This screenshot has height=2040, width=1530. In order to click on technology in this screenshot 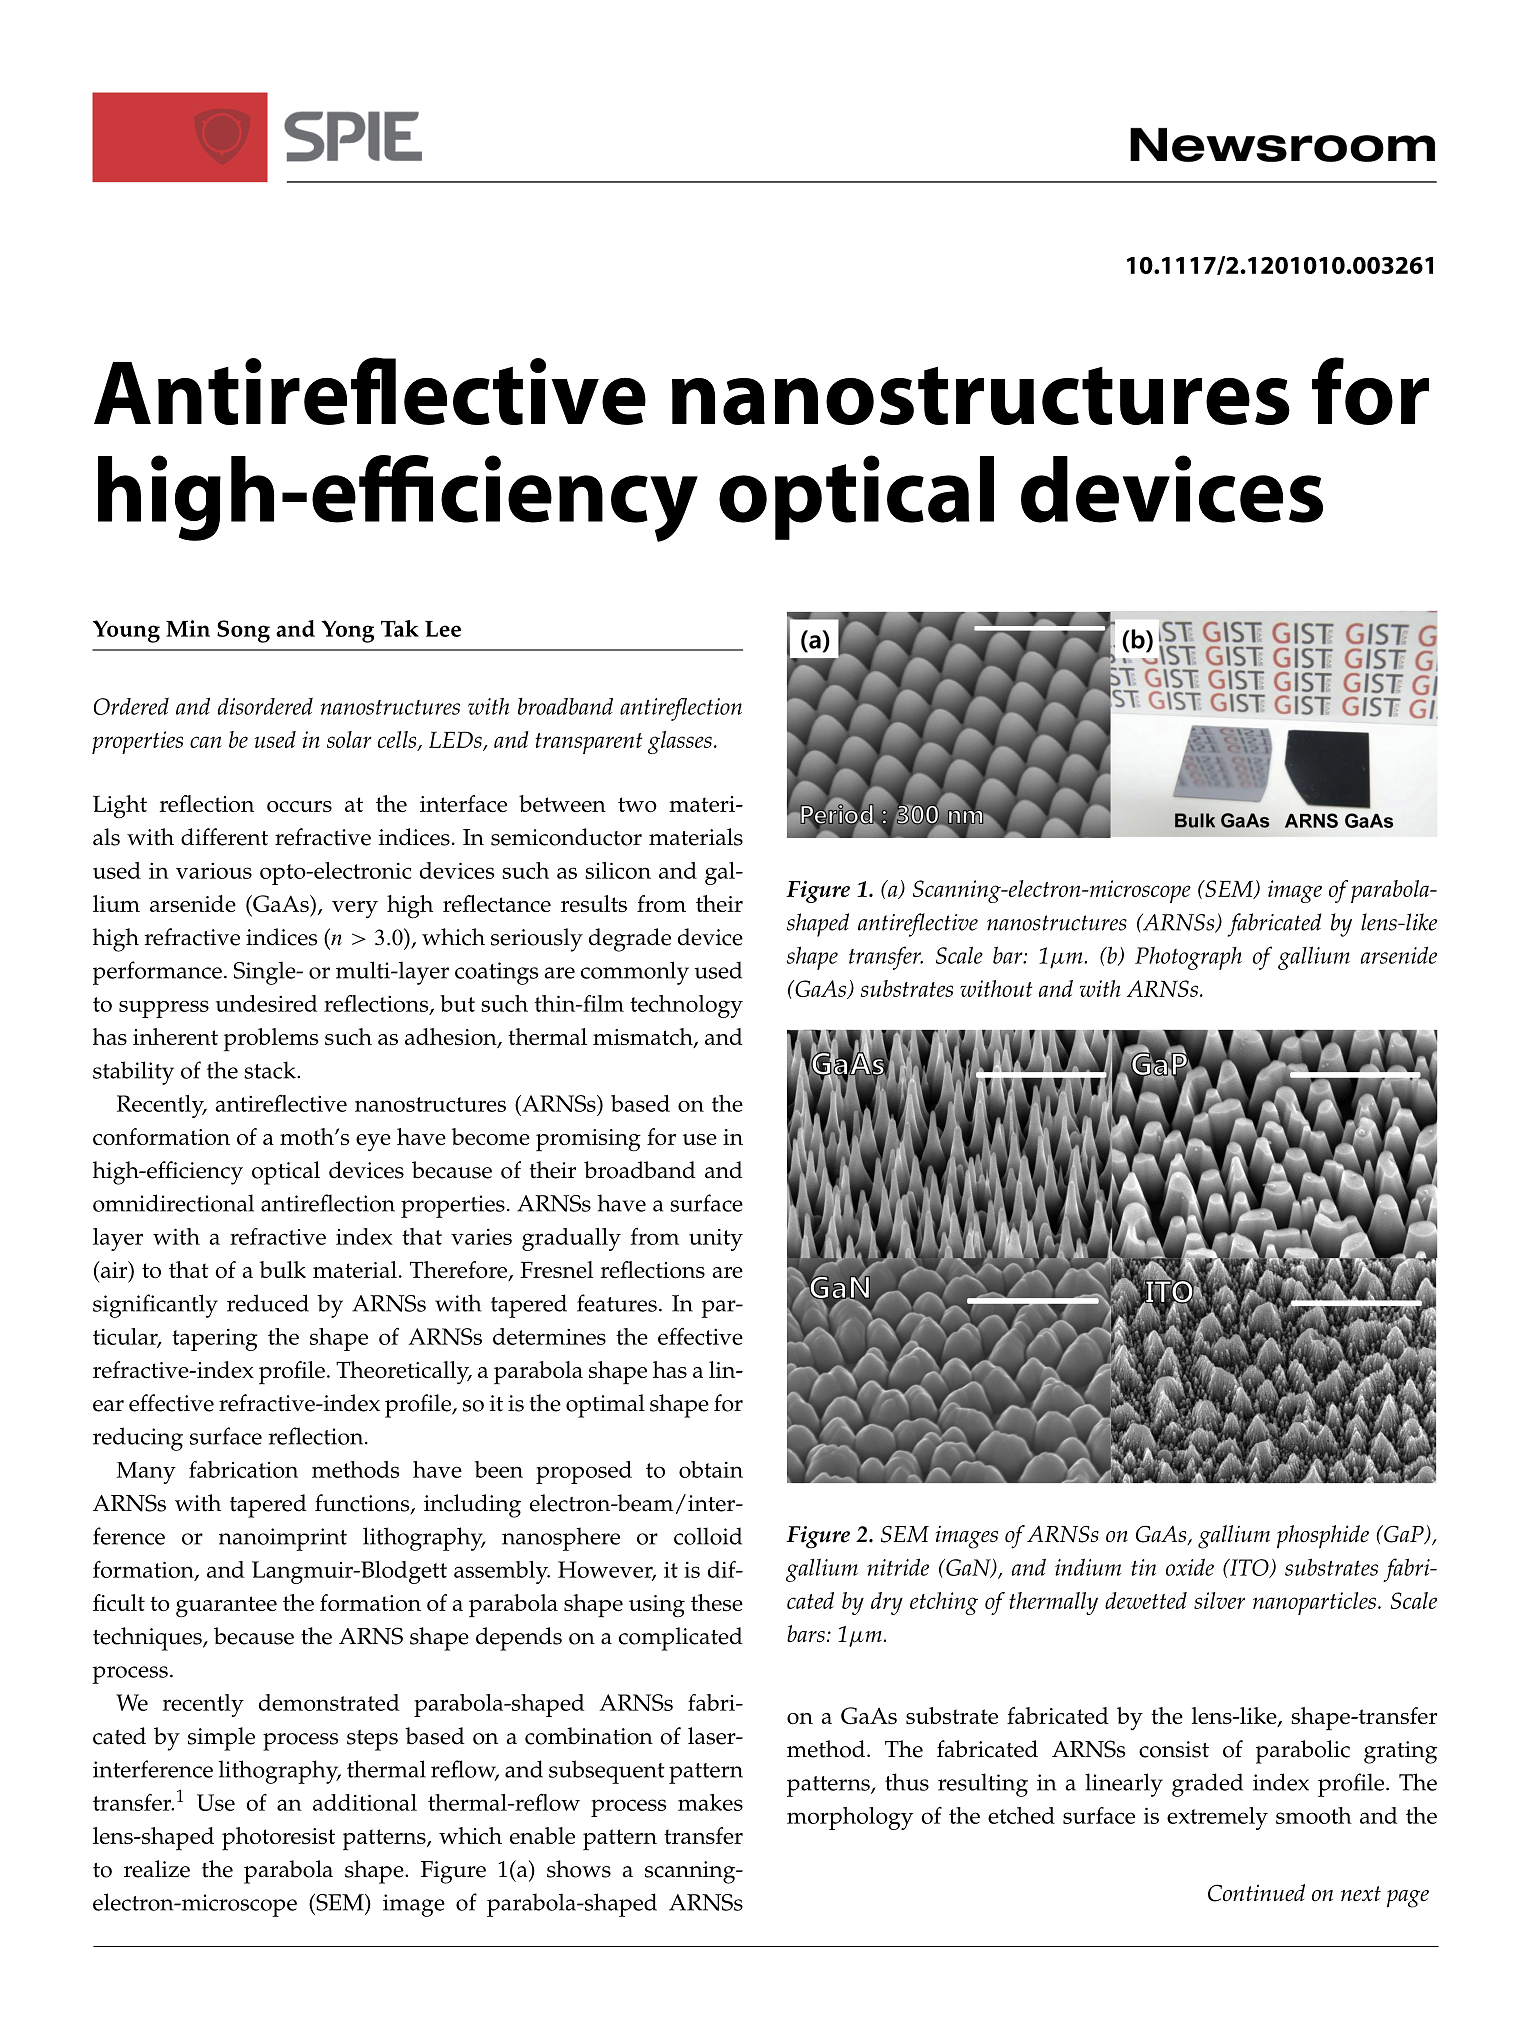, I will do `click(686, 1006)`.
